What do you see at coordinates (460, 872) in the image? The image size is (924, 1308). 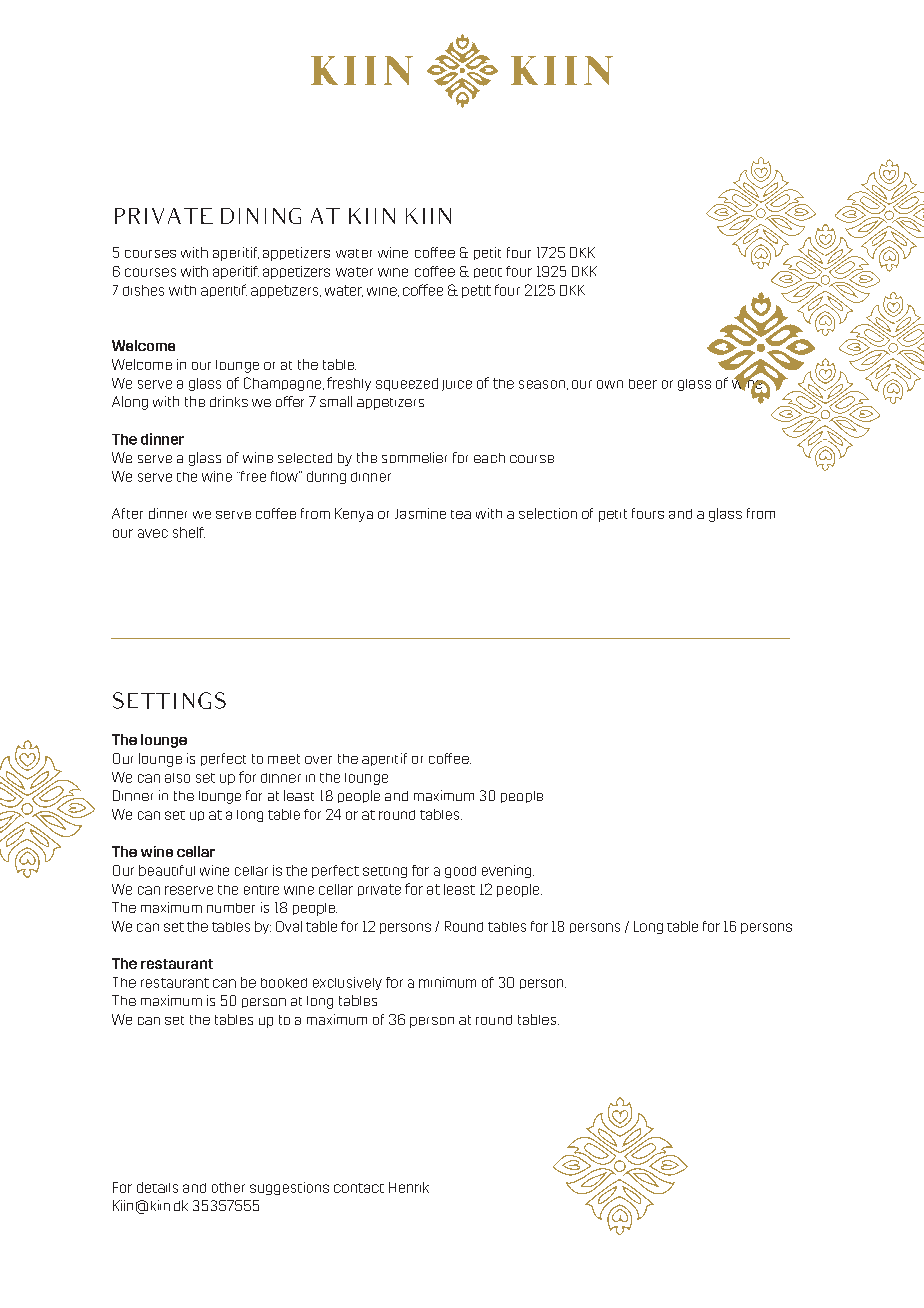 I see `good` at bounding box center [460, 872].
